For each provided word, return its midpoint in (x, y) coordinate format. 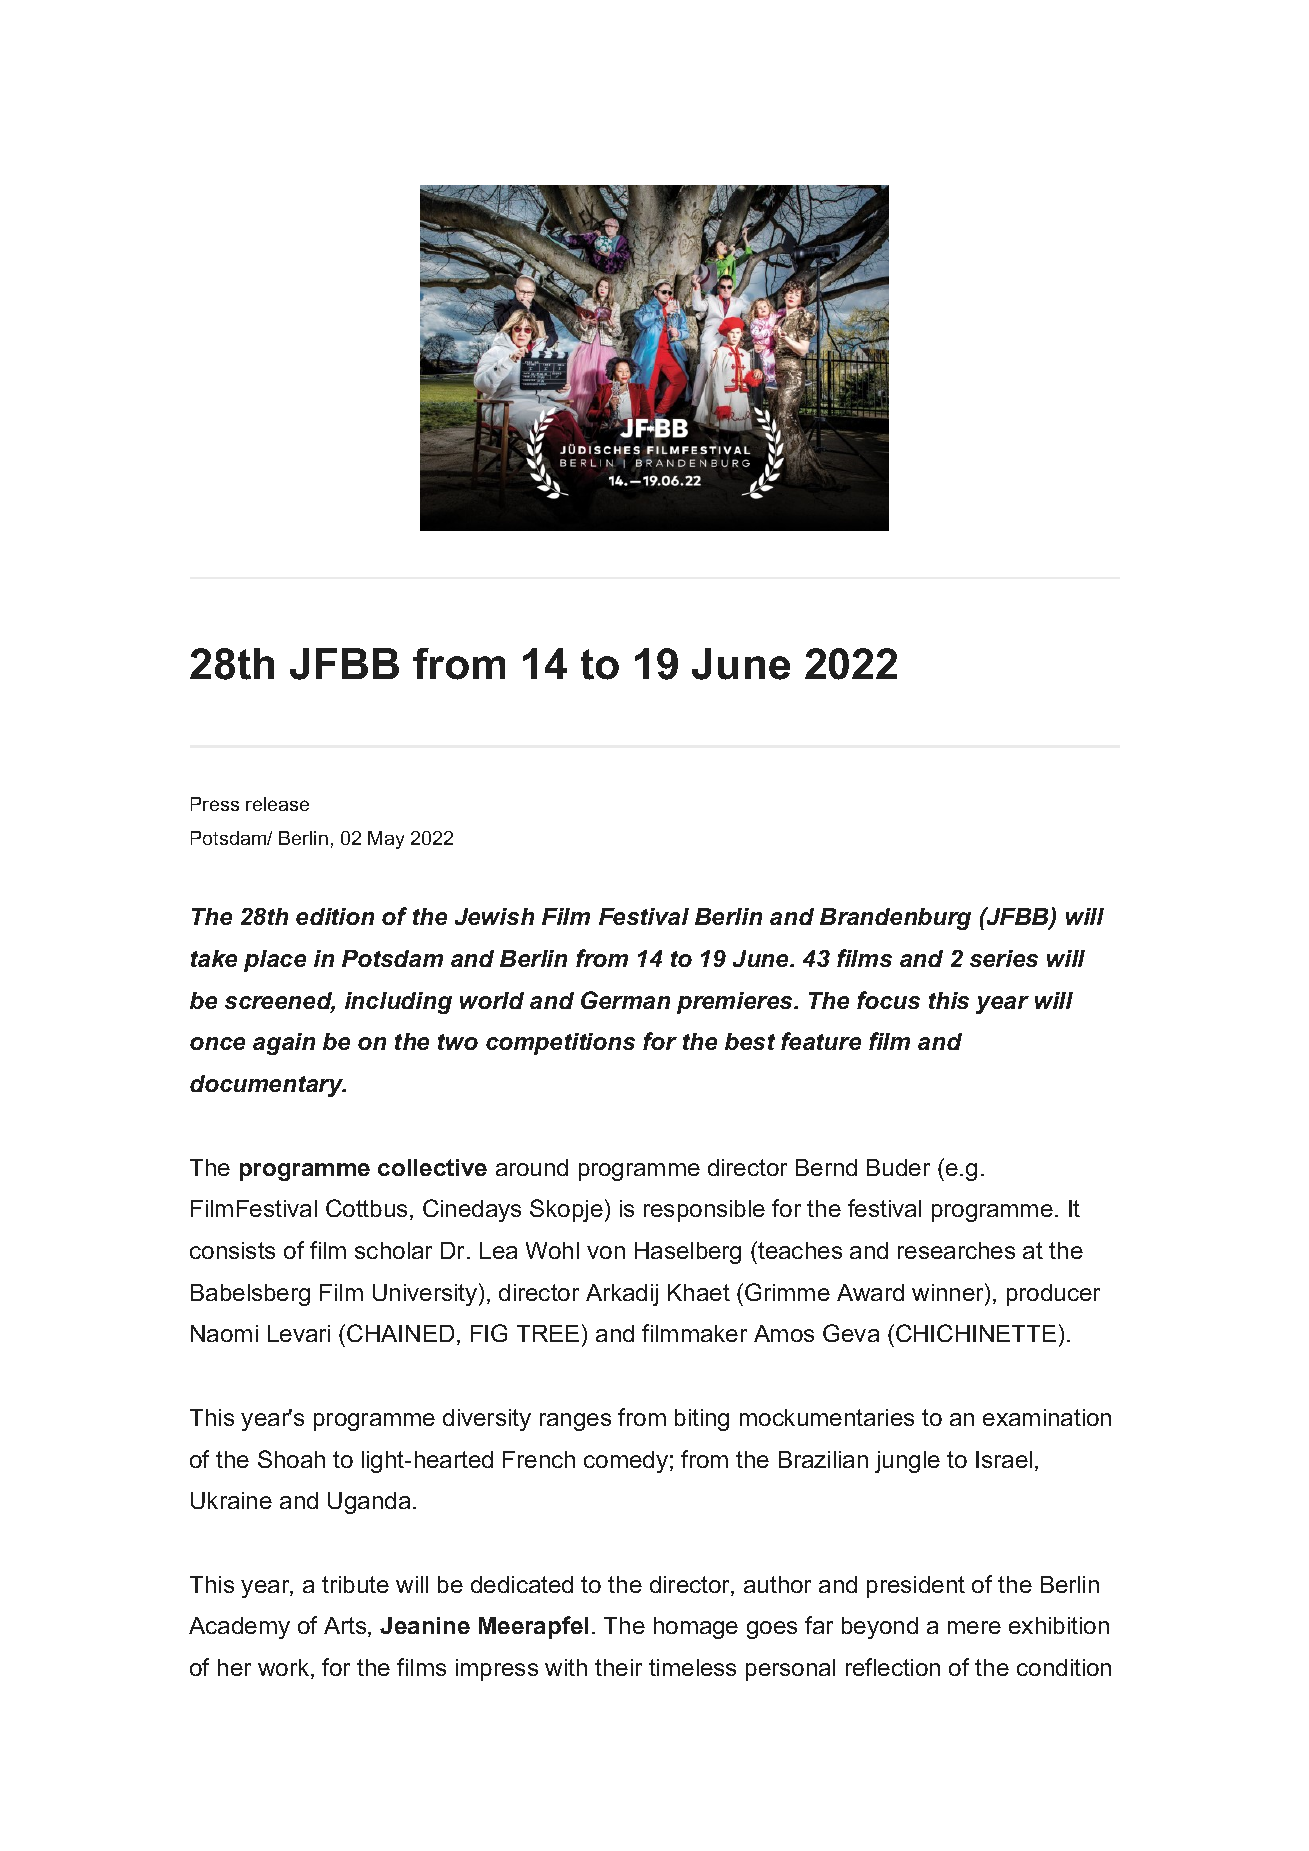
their (618, 1667)
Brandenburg (895, 919)
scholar (393, 1250)
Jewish (494, 916)
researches (956, 1250)
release (277, 804)
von (606, 1252)
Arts (346, 1627)
